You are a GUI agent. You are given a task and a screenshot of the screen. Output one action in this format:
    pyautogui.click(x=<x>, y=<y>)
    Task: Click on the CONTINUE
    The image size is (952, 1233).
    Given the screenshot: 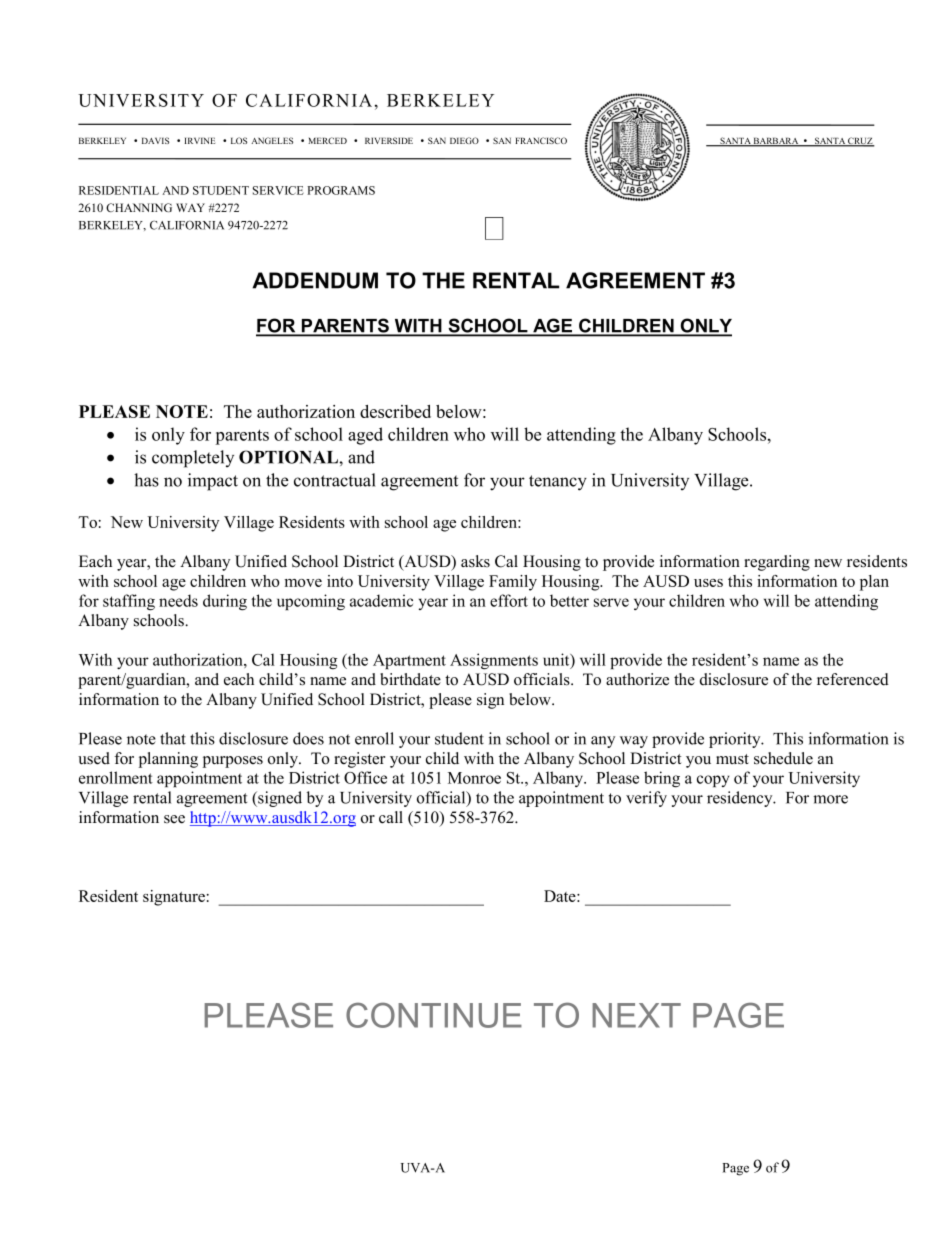 What is the action you would take?
    pyautogui.click(x=434, y=1015)
